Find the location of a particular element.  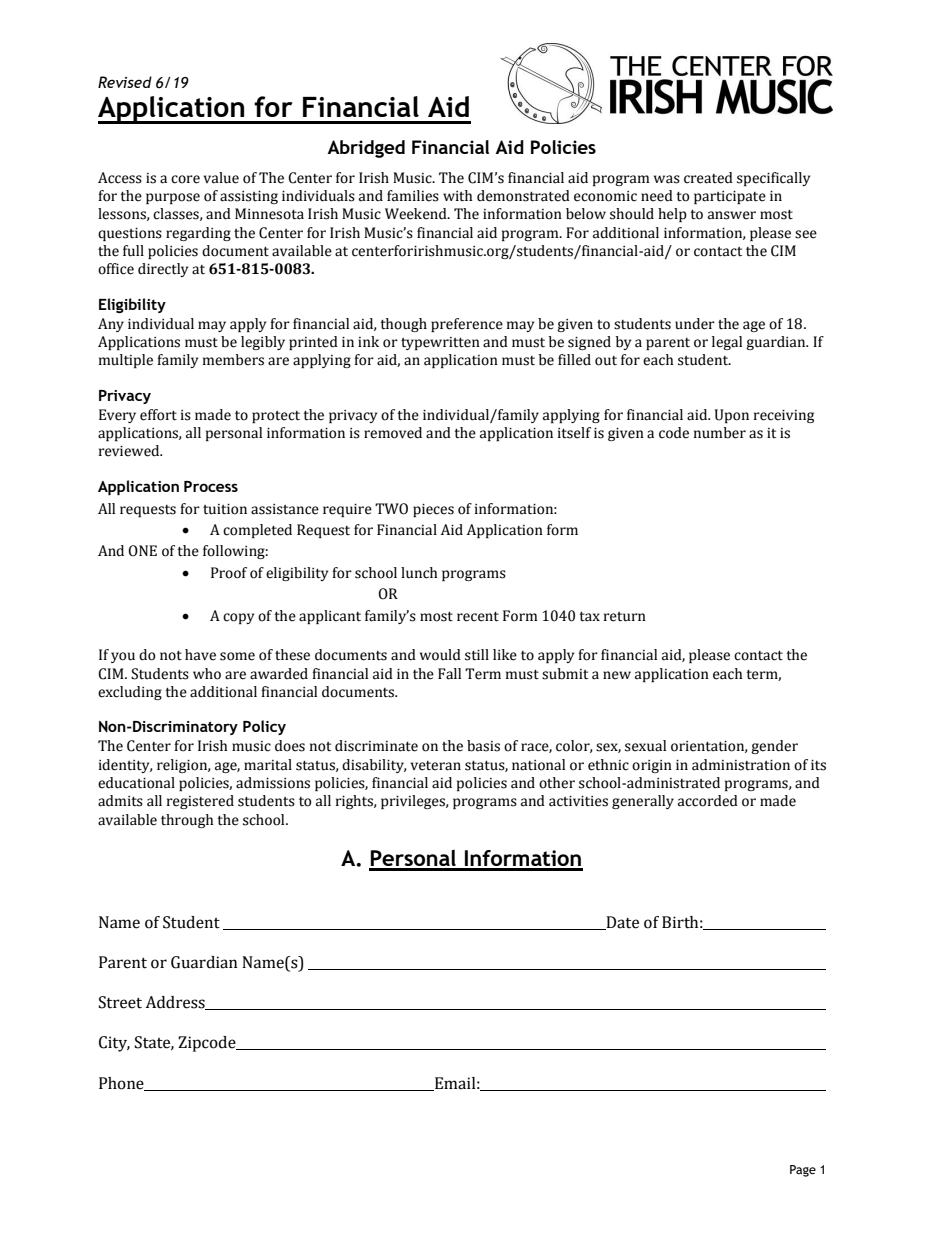

Abridged is located at coordinates (366, 149).
